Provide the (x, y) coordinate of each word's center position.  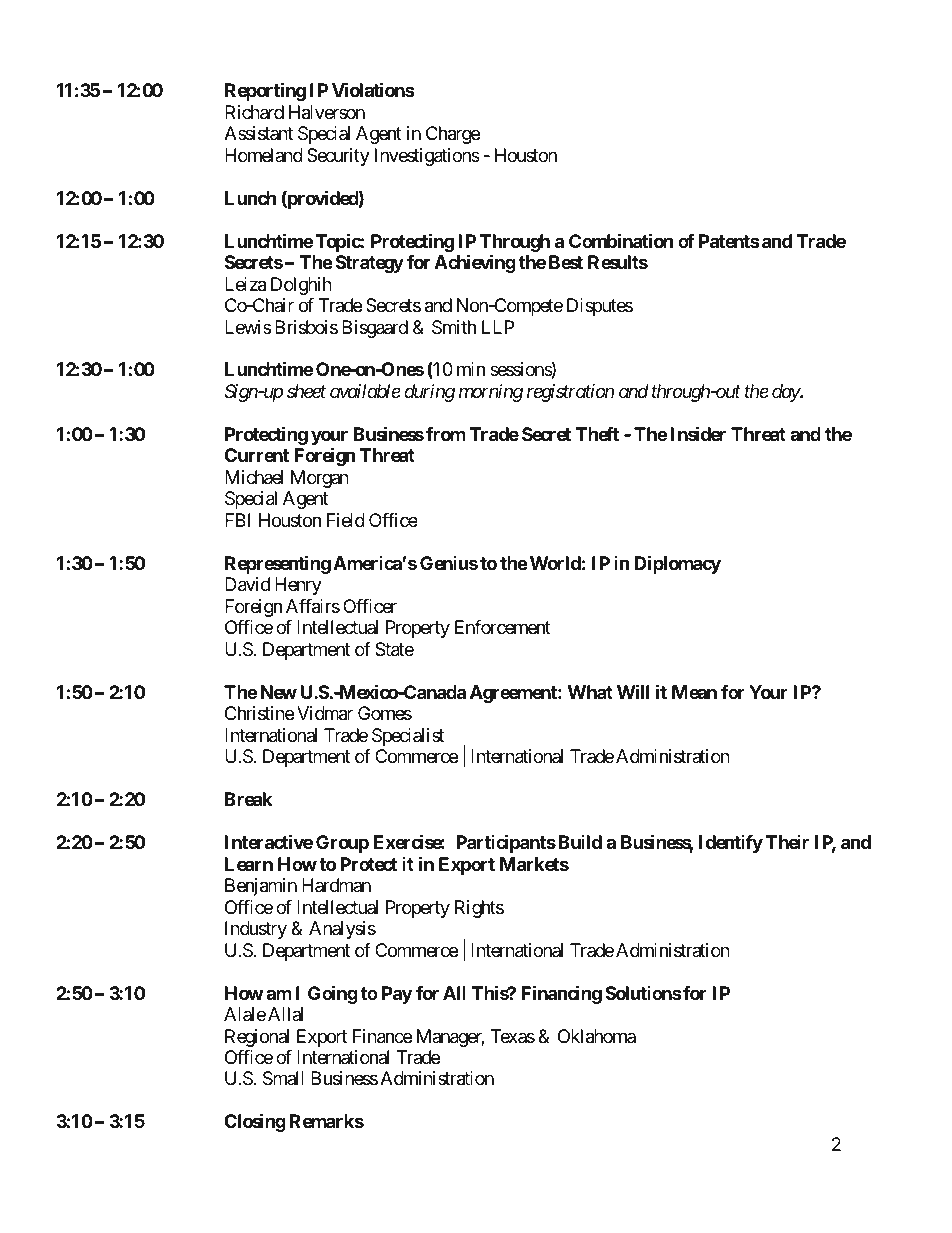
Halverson (327, 112)
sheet (306, 391)
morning (491, 393)
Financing (561, 994)
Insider (698, 433)
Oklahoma (597, 1036)
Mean (694, 692)
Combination (621, 240)
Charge (453, 135)
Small (283, 1078)
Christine (259, 713)
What (590, 692)
